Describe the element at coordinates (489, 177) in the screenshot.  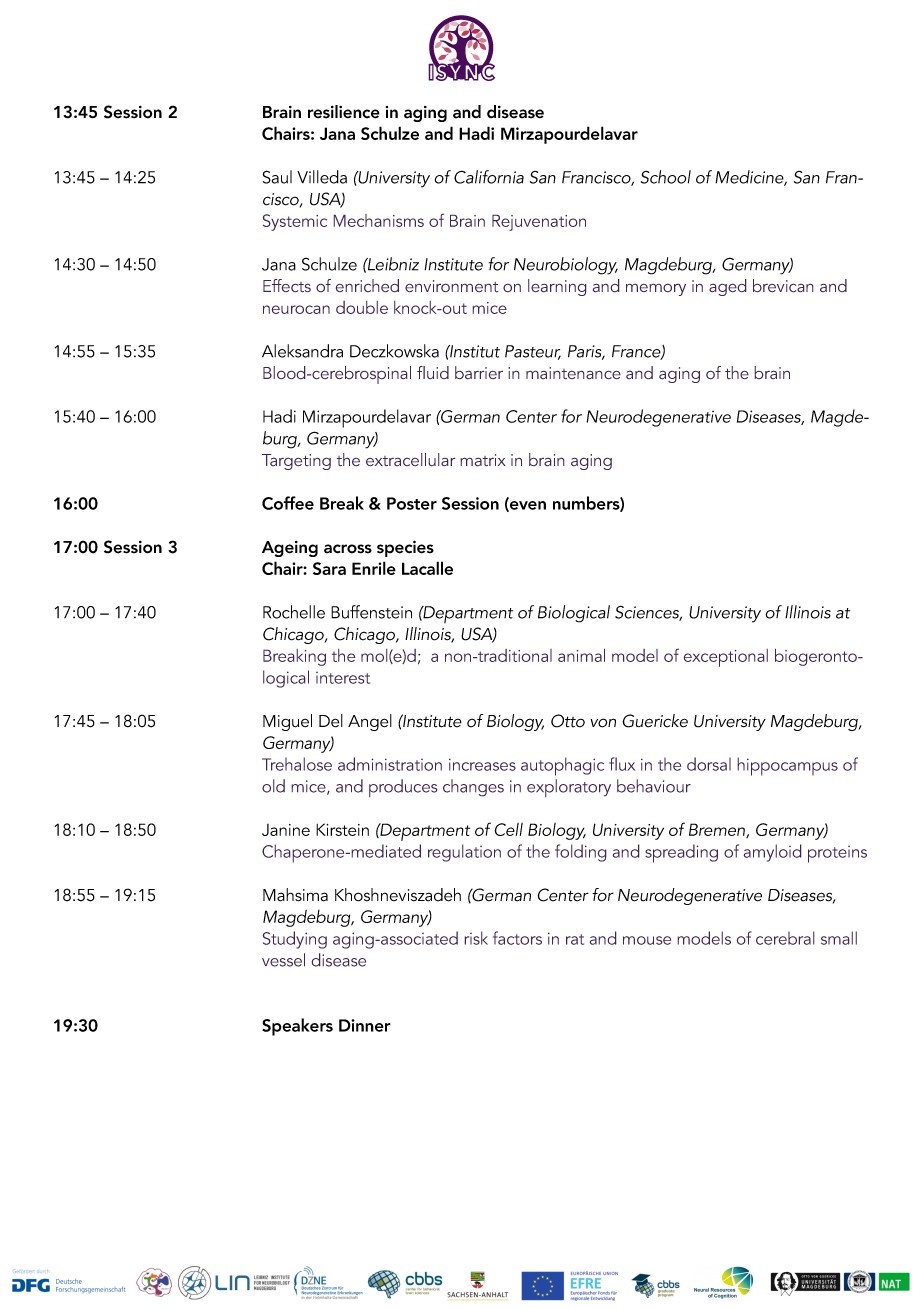
I see `California` at that location.
